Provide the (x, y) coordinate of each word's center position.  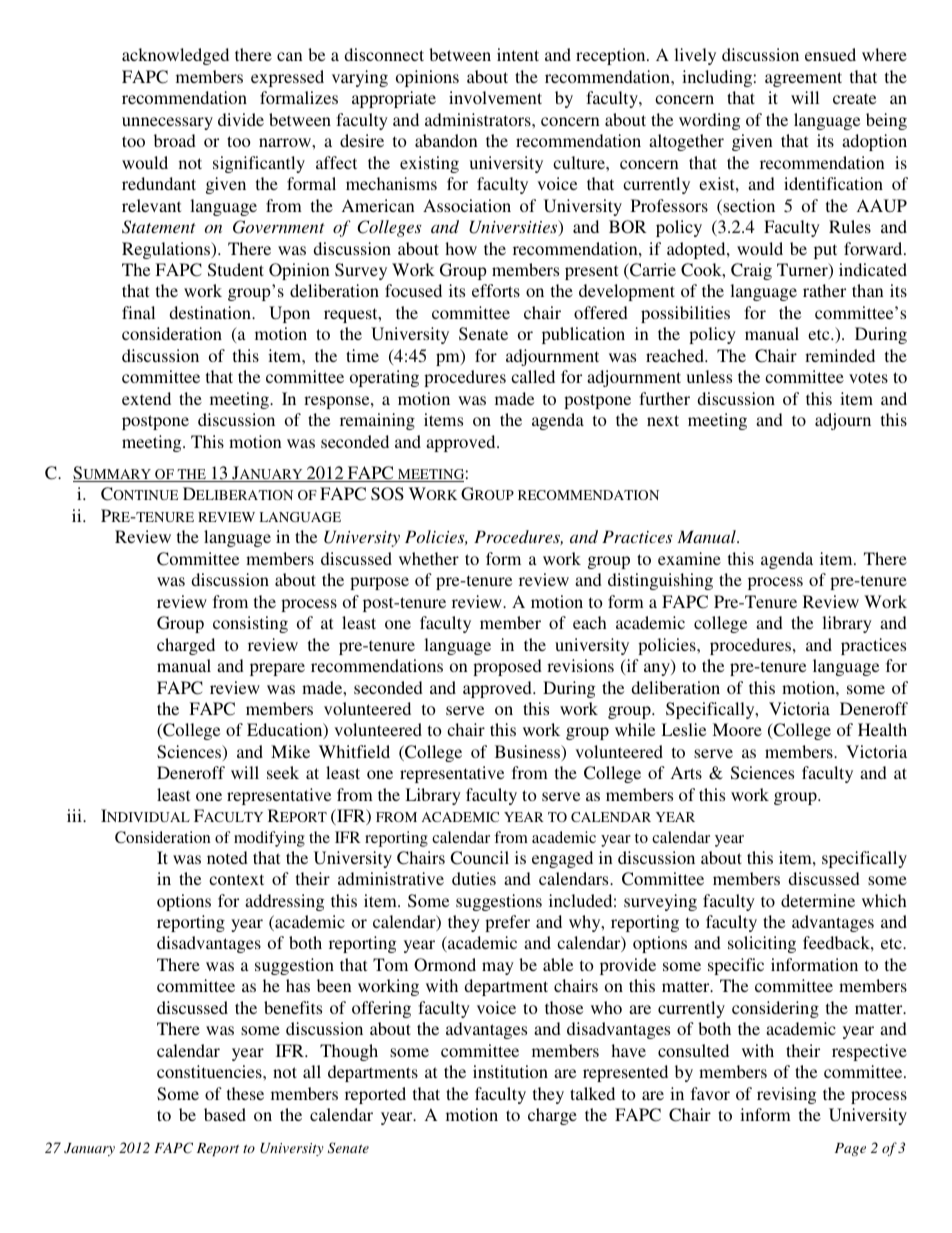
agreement (803, 79)
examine (689, 558)
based (225, 1114)
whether (429, 558)
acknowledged (175, 56)
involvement (495, 97)
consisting (250, 624)
